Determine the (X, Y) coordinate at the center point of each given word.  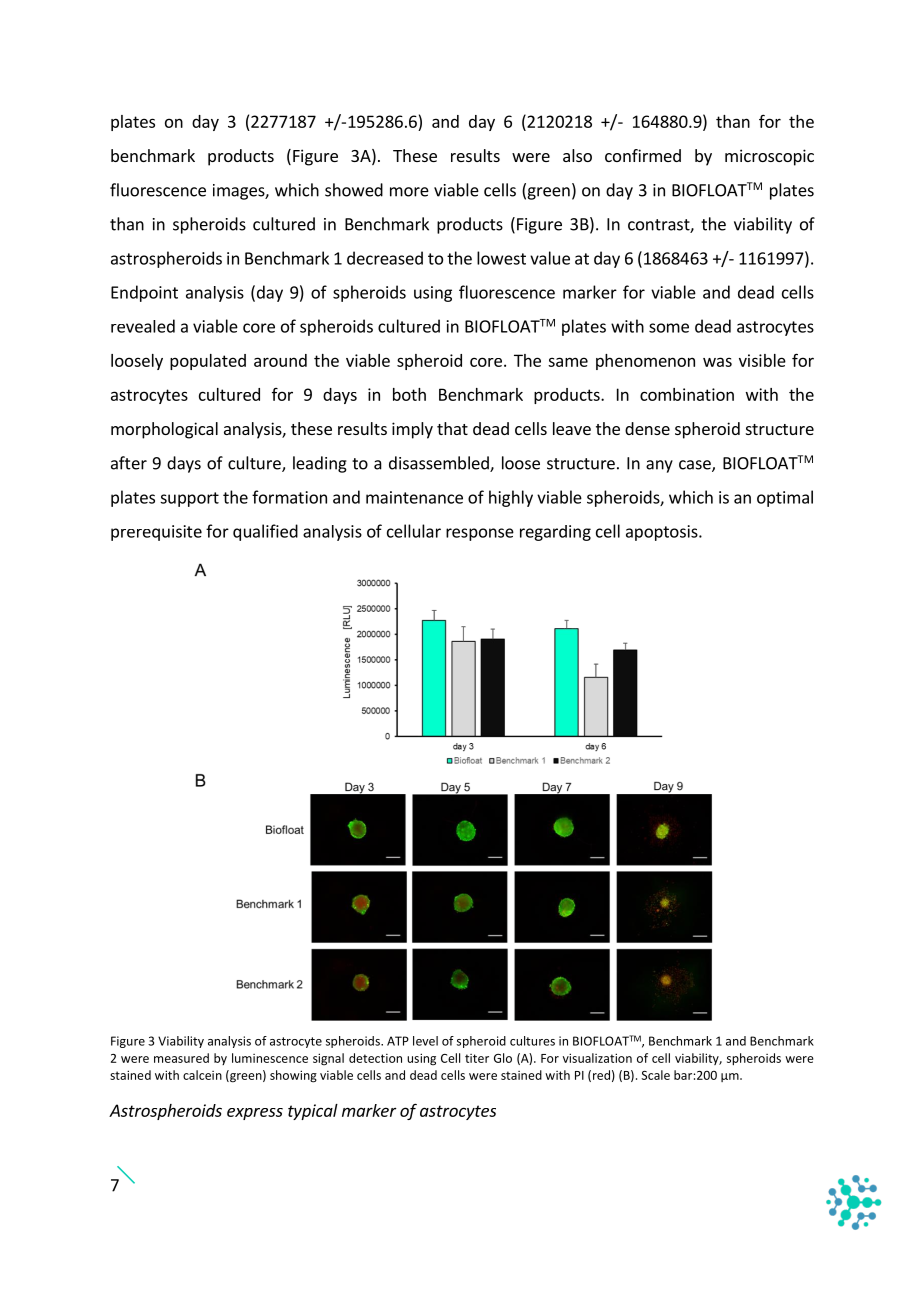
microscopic (769, 157)
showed (354, 190)
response (480, 534)
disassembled (440, 464)
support (189, 499)
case (696, 466)
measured (181, 1058)
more (409, 192)
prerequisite (156, 533)
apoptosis (663, 533)
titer (477, 1058)
